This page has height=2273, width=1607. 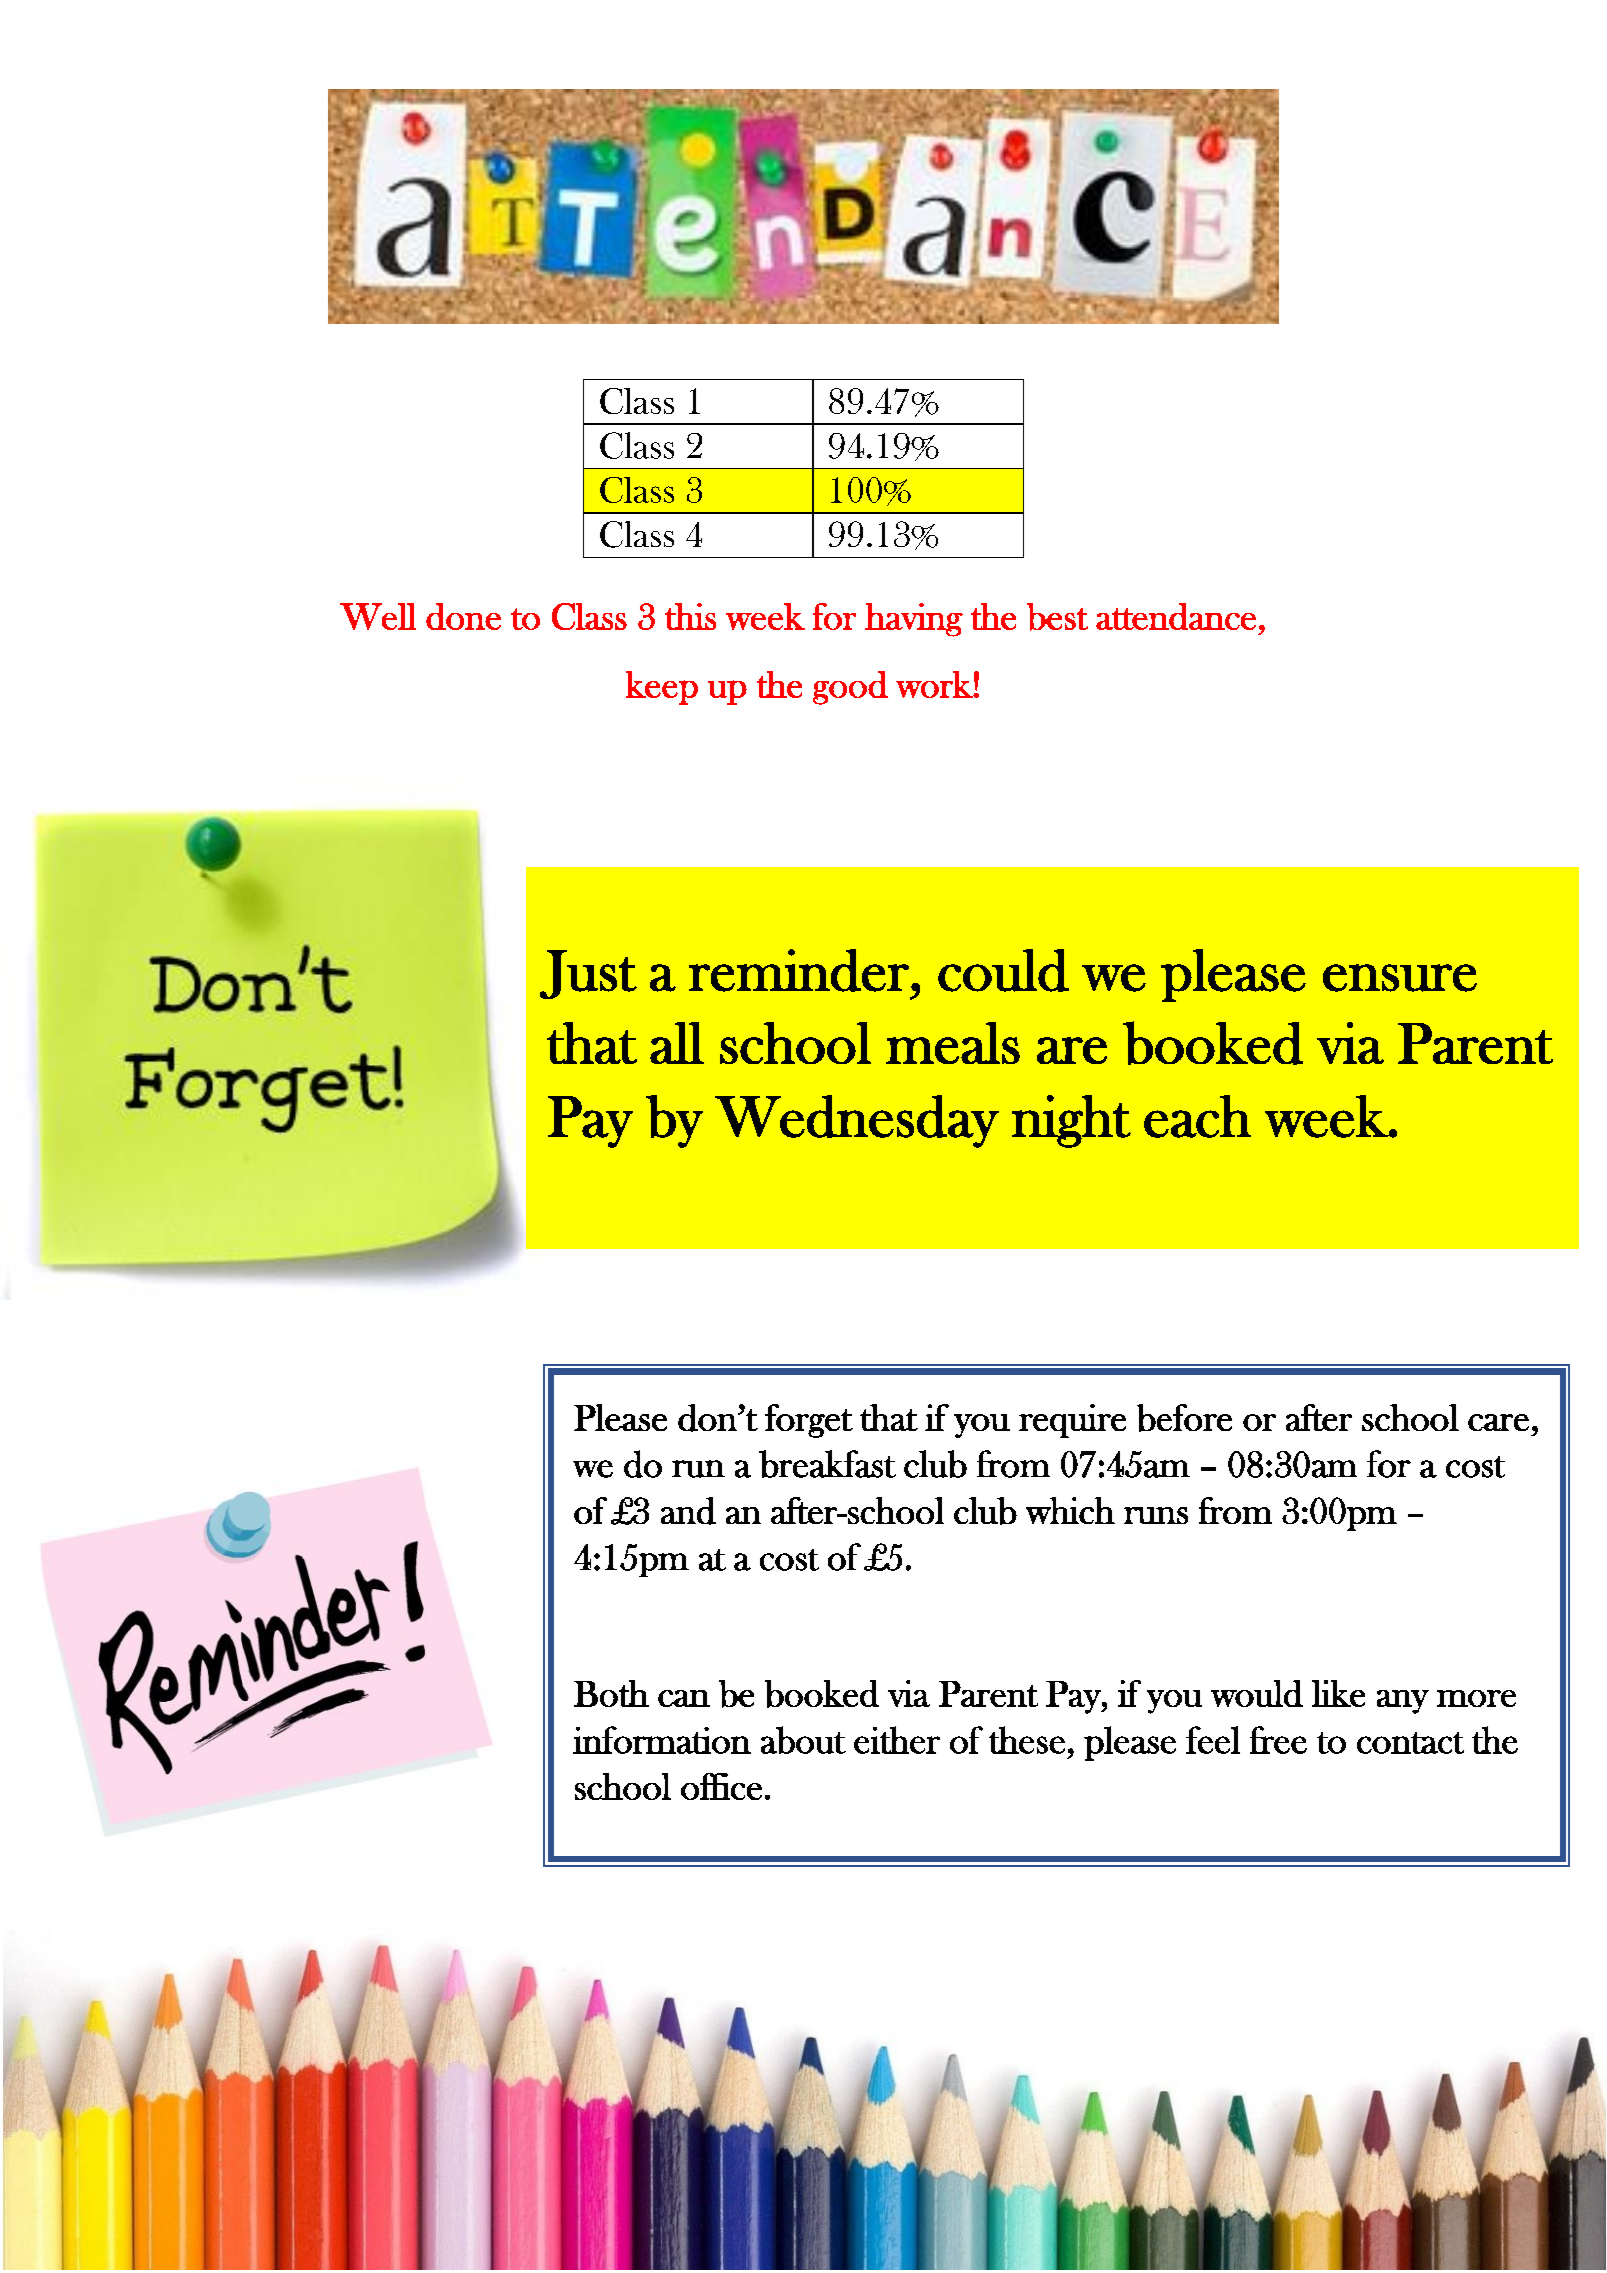 I want to click on done, so click(x=463, y=616).
